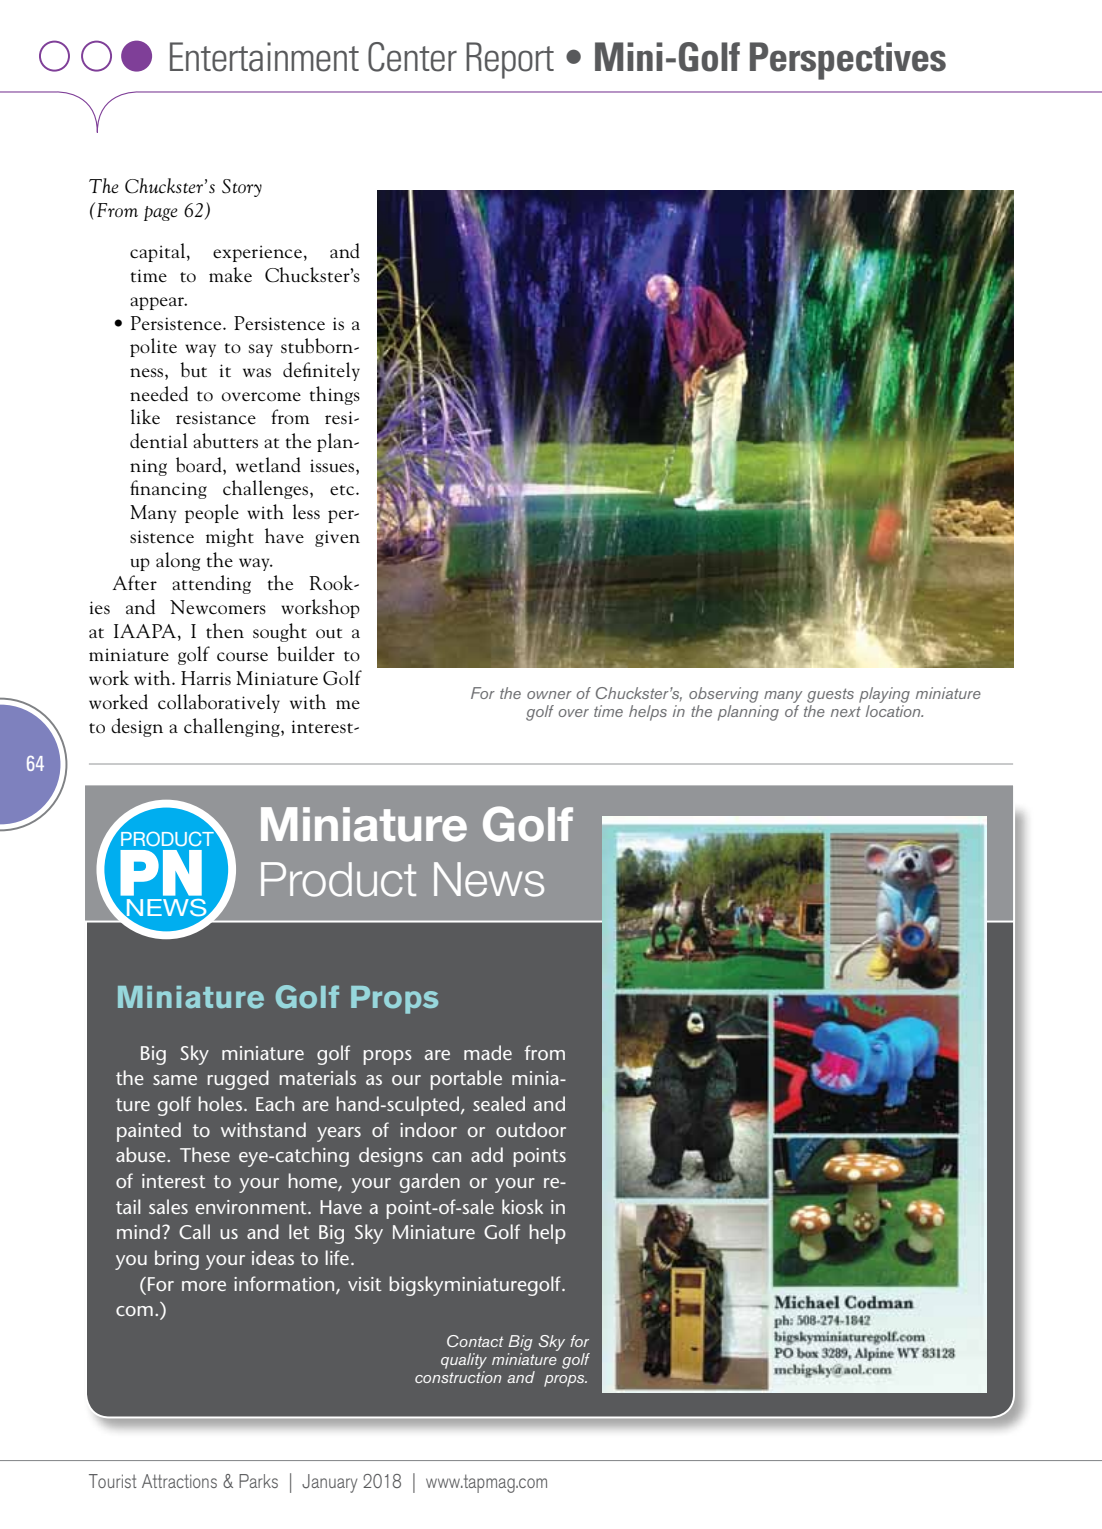  I want to click on next, so click(846, 711).
